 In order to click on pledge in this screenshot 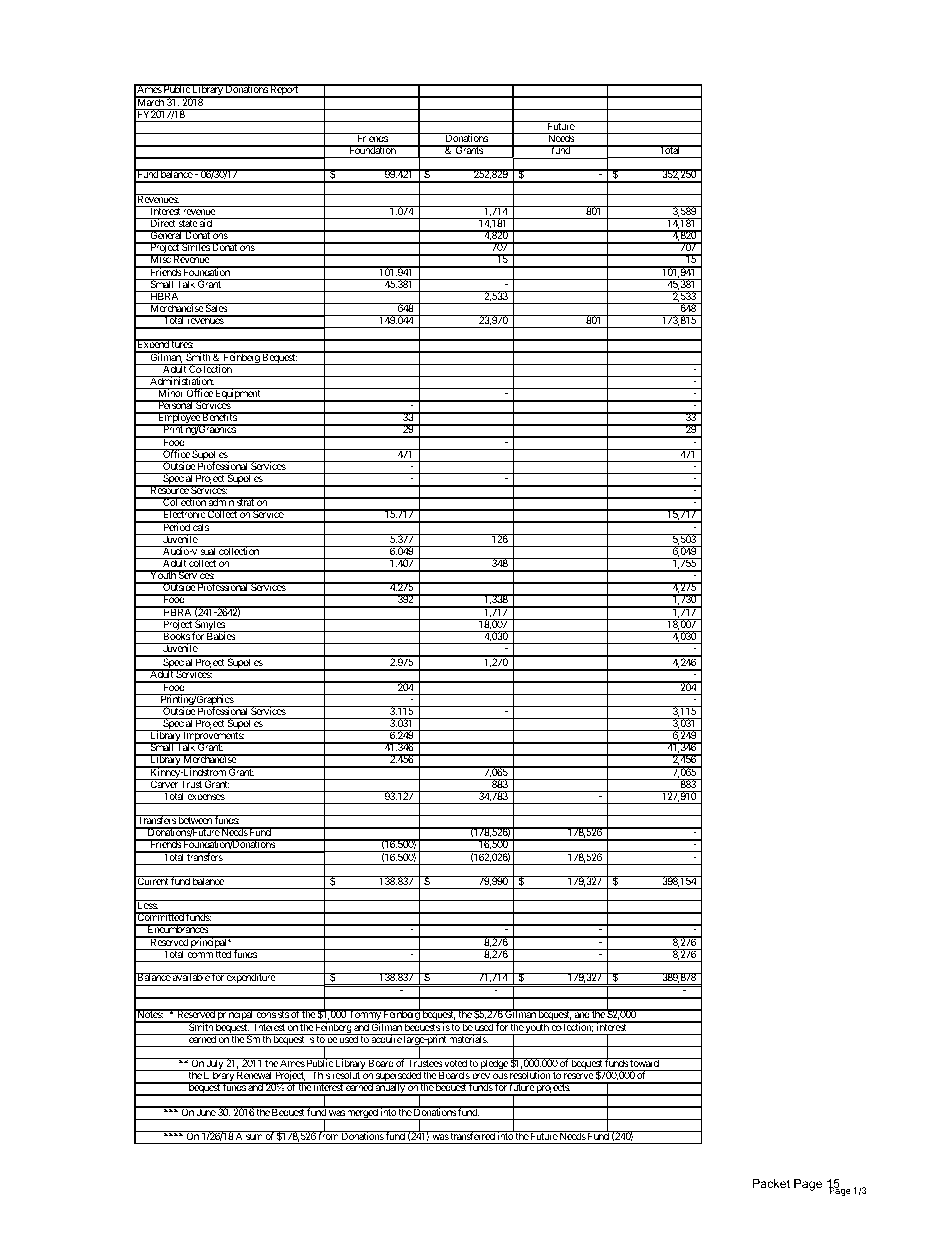, I will do `click(493, 1065)`.
